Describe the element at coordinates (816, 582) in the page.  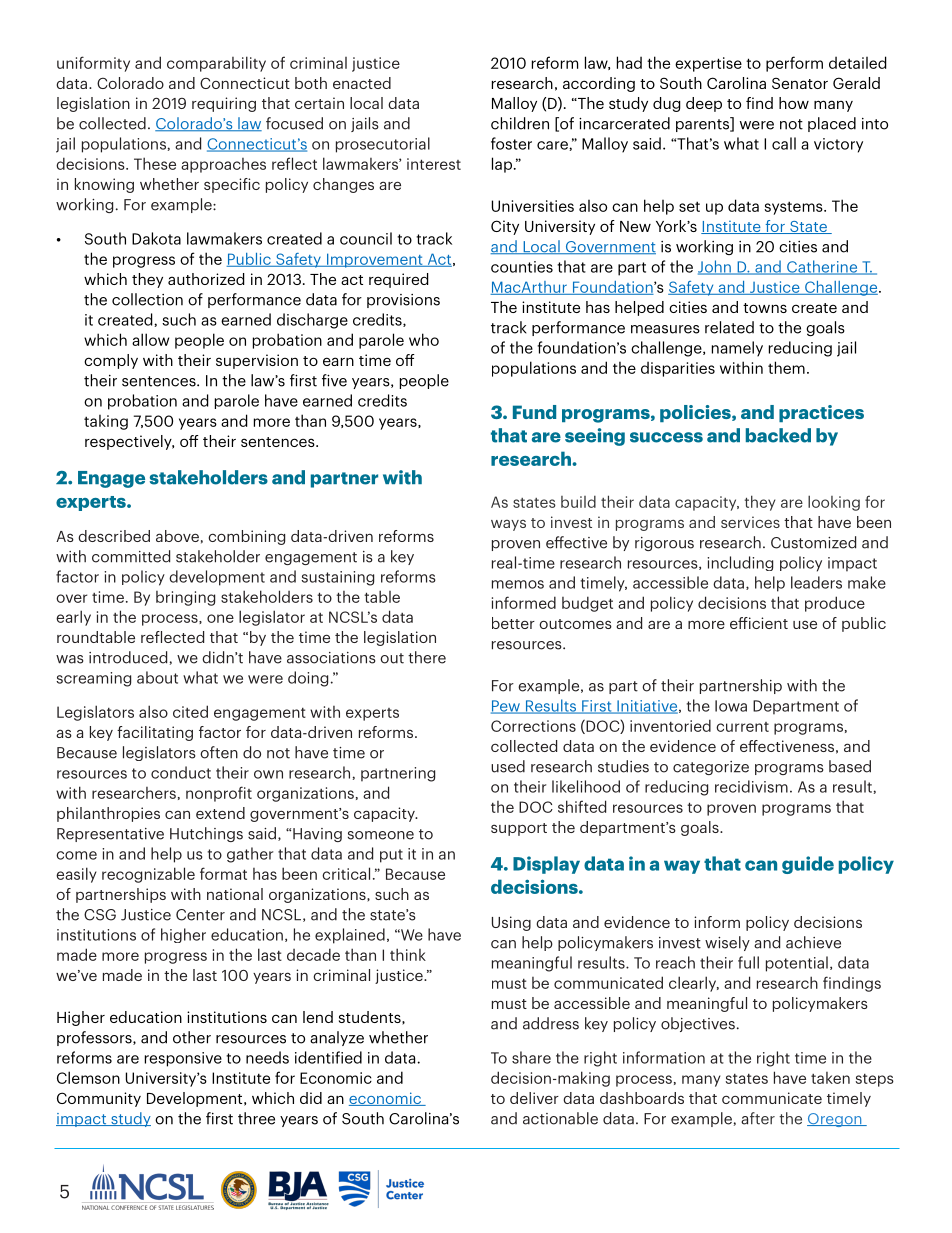
I see `leaders` at that location.
